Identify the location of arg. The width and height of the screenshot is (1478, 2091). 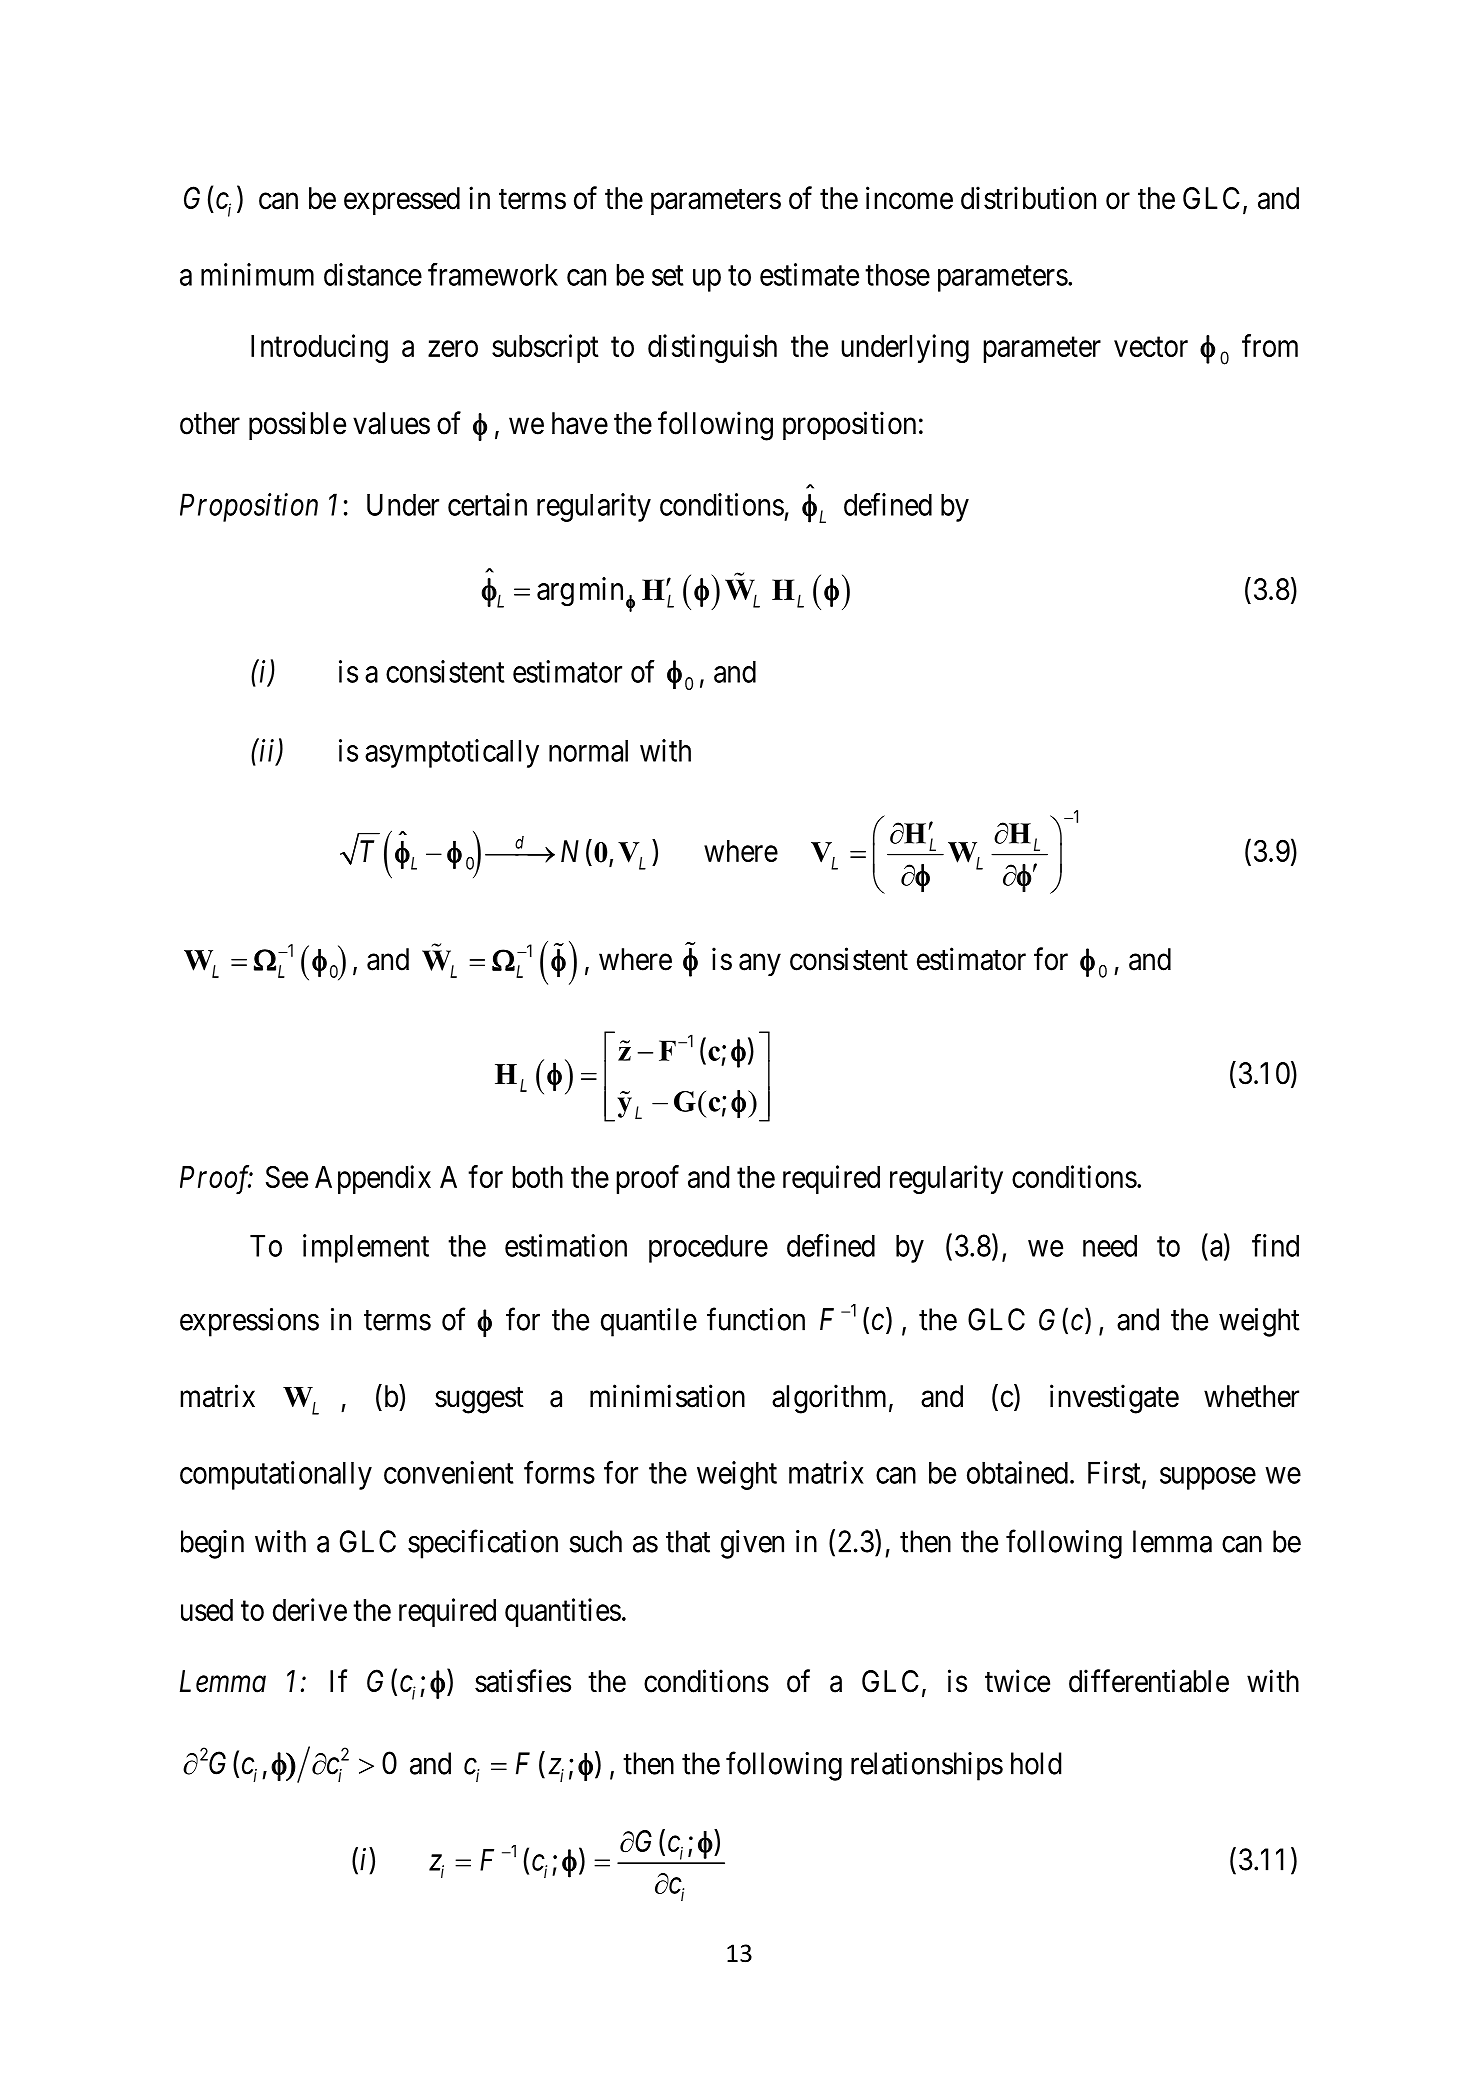
(555, 595).
